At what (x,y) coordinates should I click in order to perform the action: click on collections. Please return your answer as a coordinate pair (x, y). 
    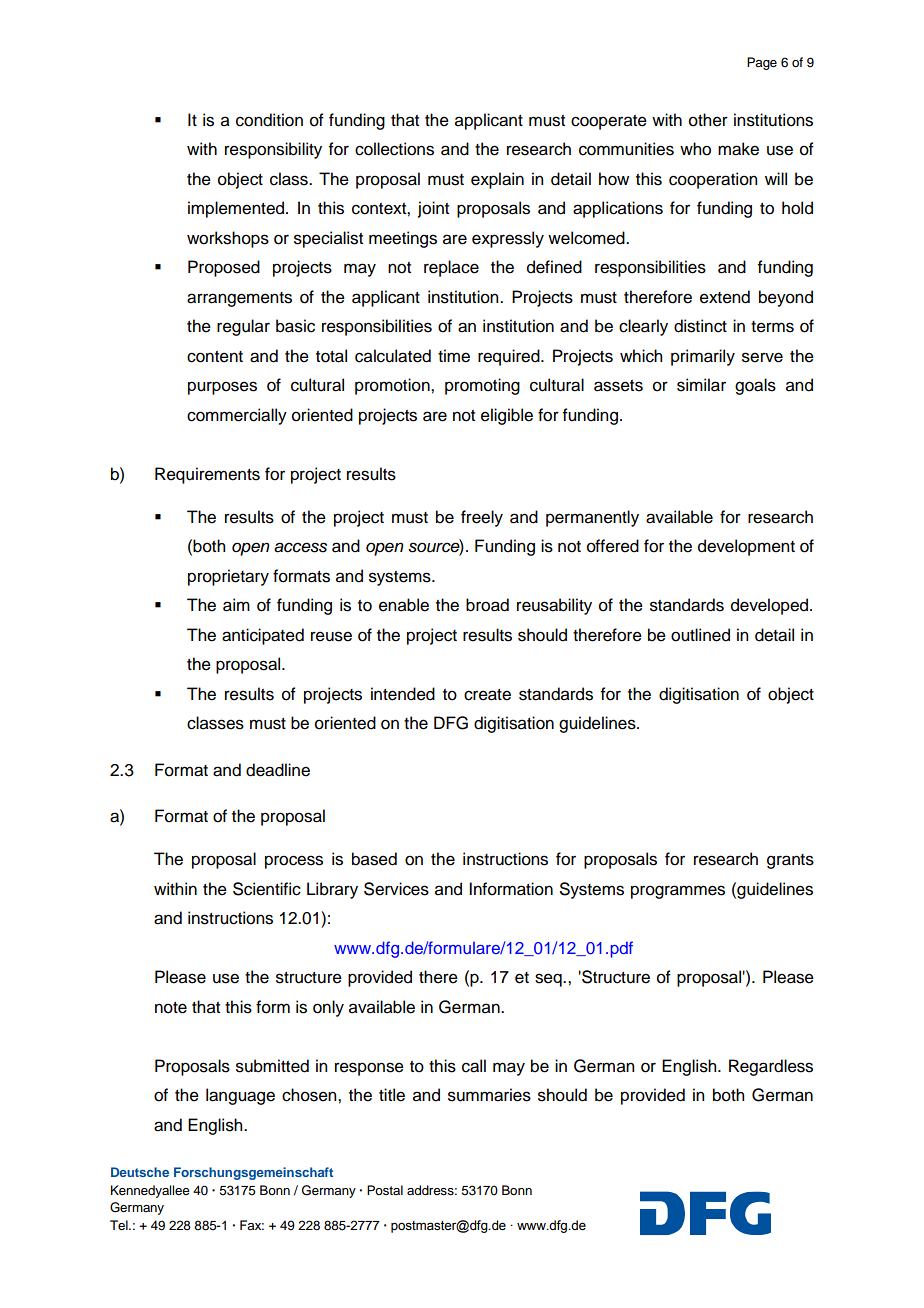
    Looking at the image, I should click on (394, 149).
